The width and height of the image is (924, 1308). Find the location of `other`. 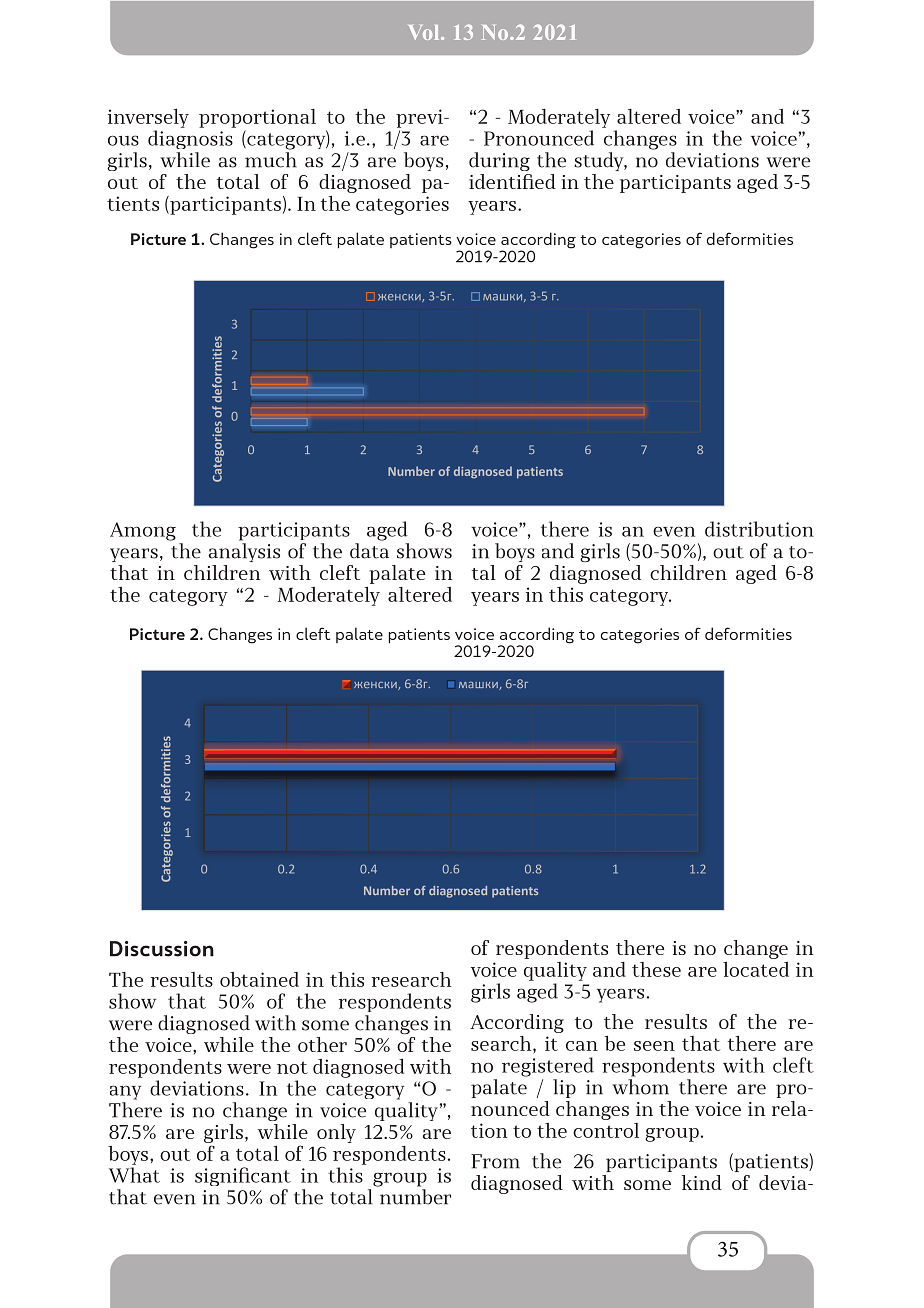

other is located at coordinates (322, 1044).
